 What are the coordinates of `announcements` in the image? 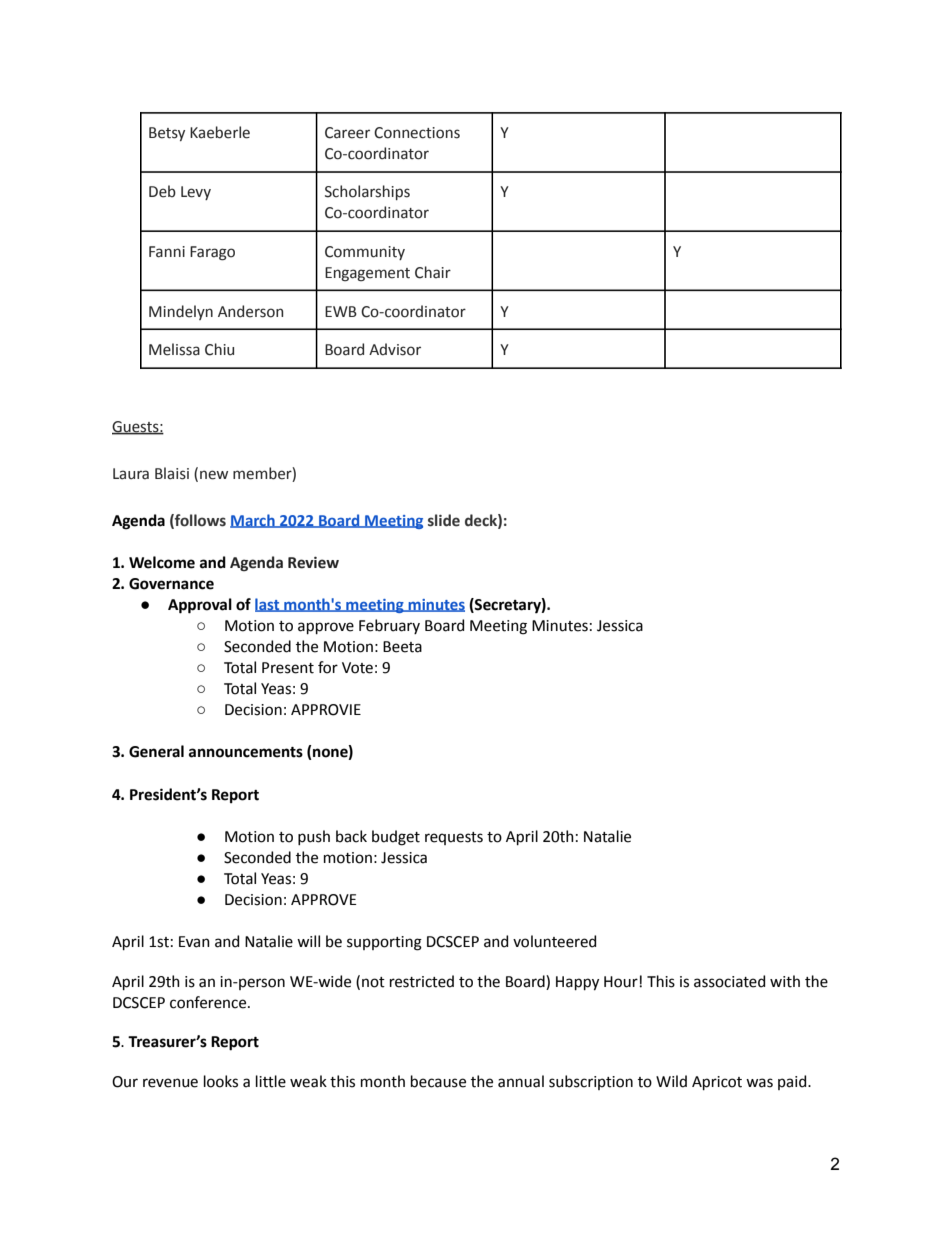 It's located at (246, 752).
